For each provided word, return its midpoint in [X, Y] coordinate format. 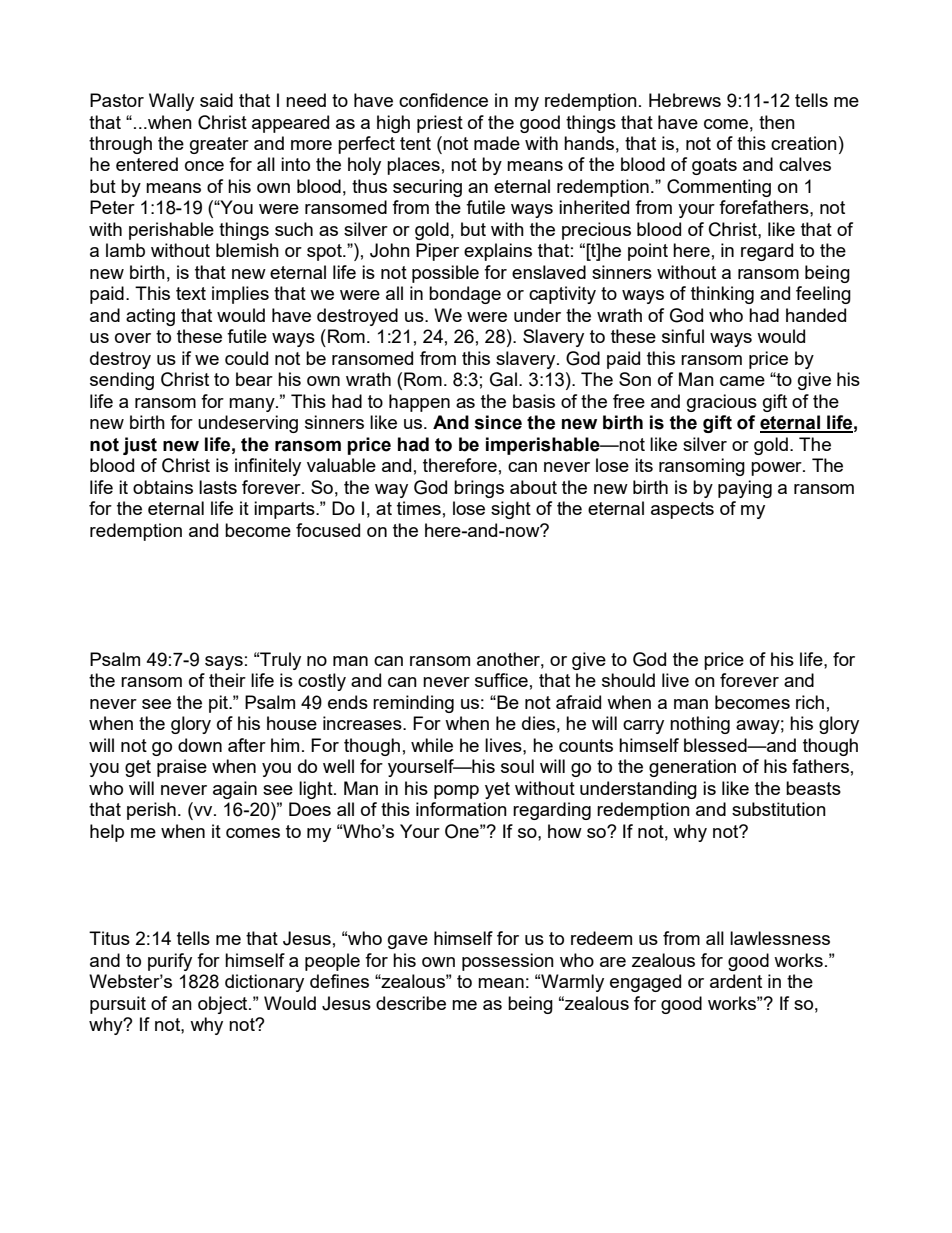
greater [219, 145]
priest [440, 124]
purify [170, 962]
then [777, 122]
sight [511, 510]
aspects [682, 510]
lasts [218, 487]
